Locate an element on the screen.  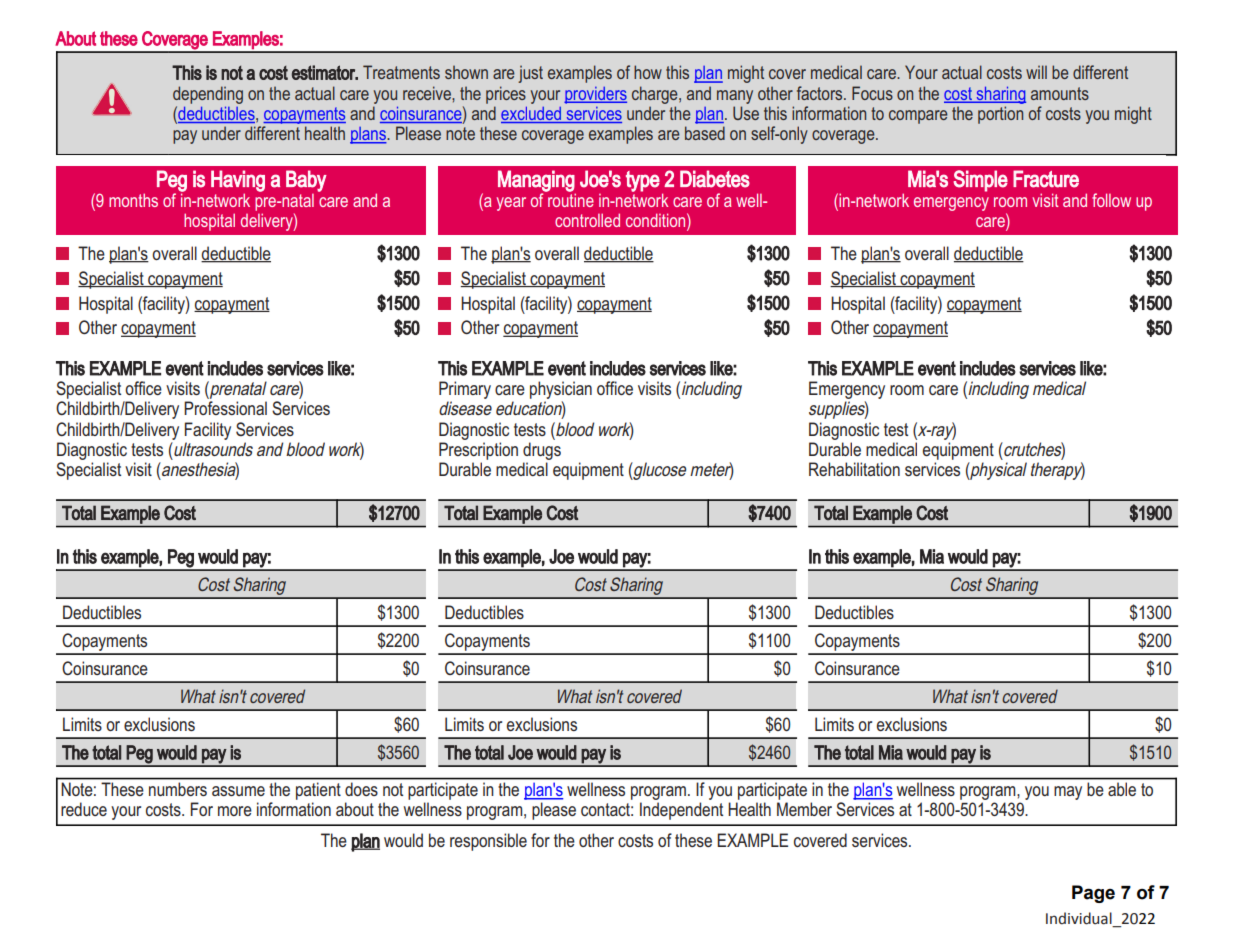
may is located at coordinates (1068, 793).
